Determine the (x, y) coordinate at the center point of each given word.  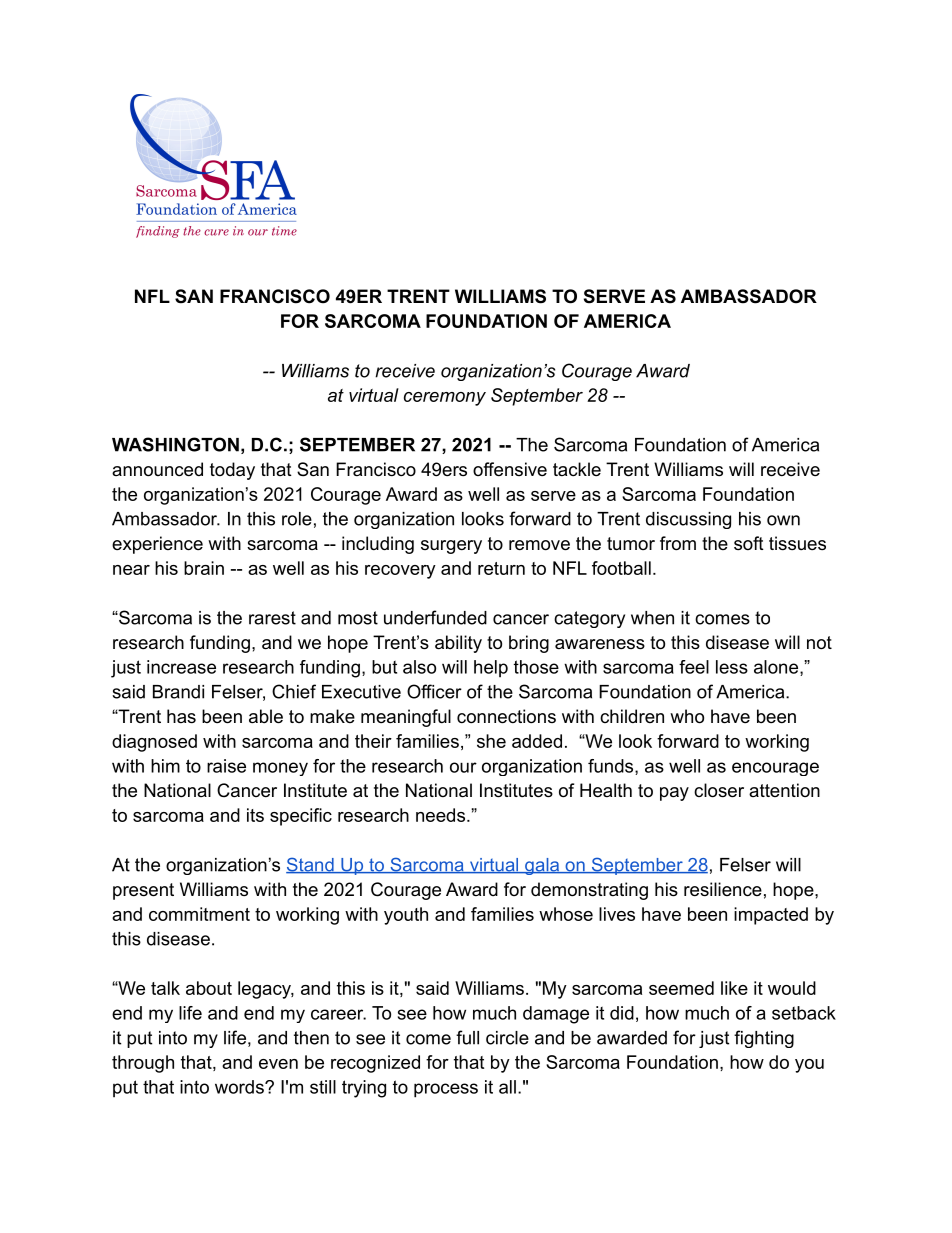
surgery (451, 547)
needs (440, 815)
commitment (199, 914)
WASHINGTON (175, 444)
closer (719, 790)
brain (204, 568)
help (491, 669)
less (732, 667)
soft (749, 543)
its (255, 815)
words (240, 1087)
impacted (771, 916)
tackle (577, 469)
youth (406, 916)
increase (181, 667)
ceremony (445, 399)
